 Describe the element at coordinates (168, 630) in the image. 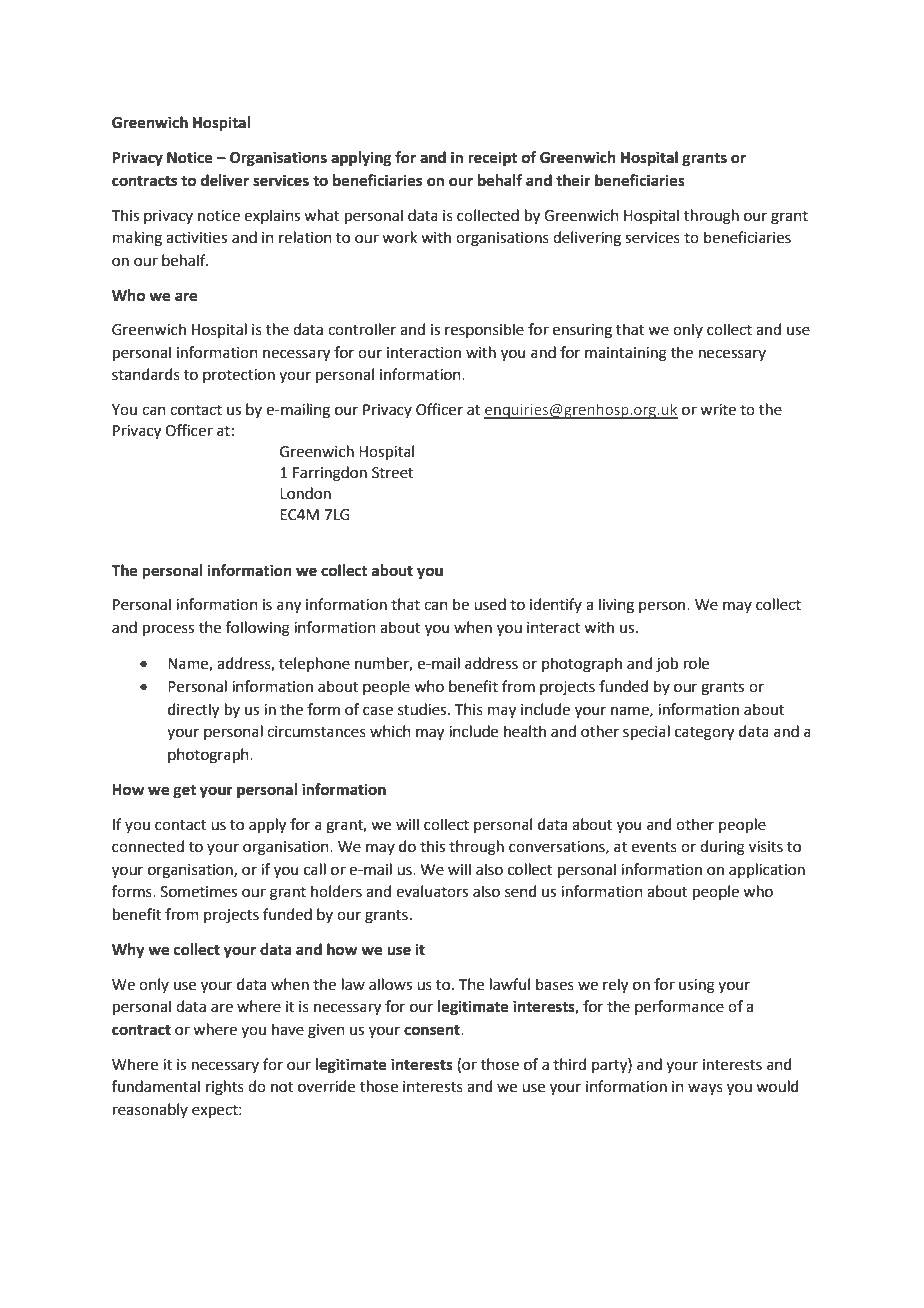

I see `process` at that location.
